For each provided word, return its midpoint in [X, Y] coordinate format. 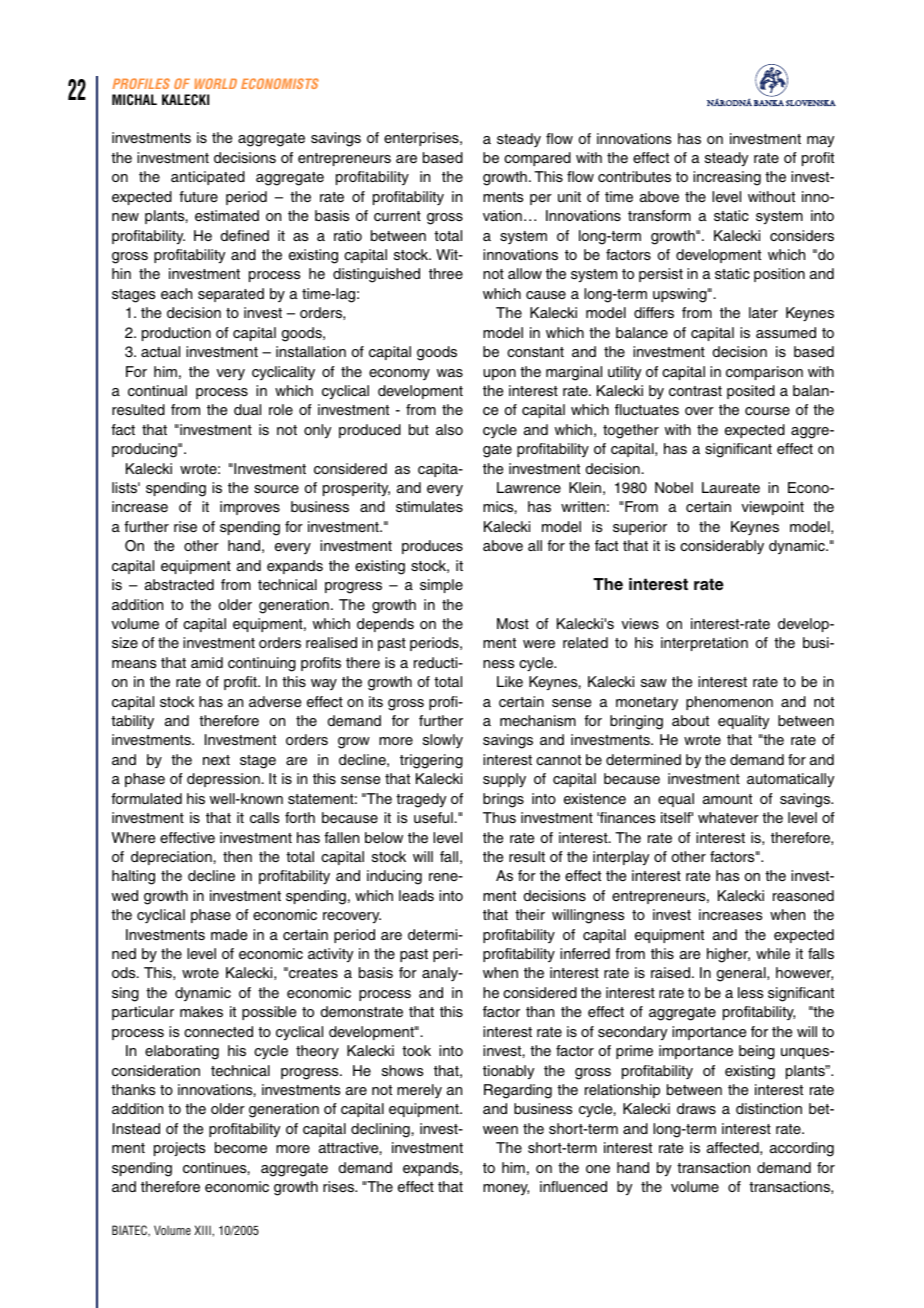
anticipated [208, 178]
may [820, 141]
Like [510, 681]
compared [537, 159]
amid [207, 662]
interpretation [704, 644]
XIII [203, 1230]
